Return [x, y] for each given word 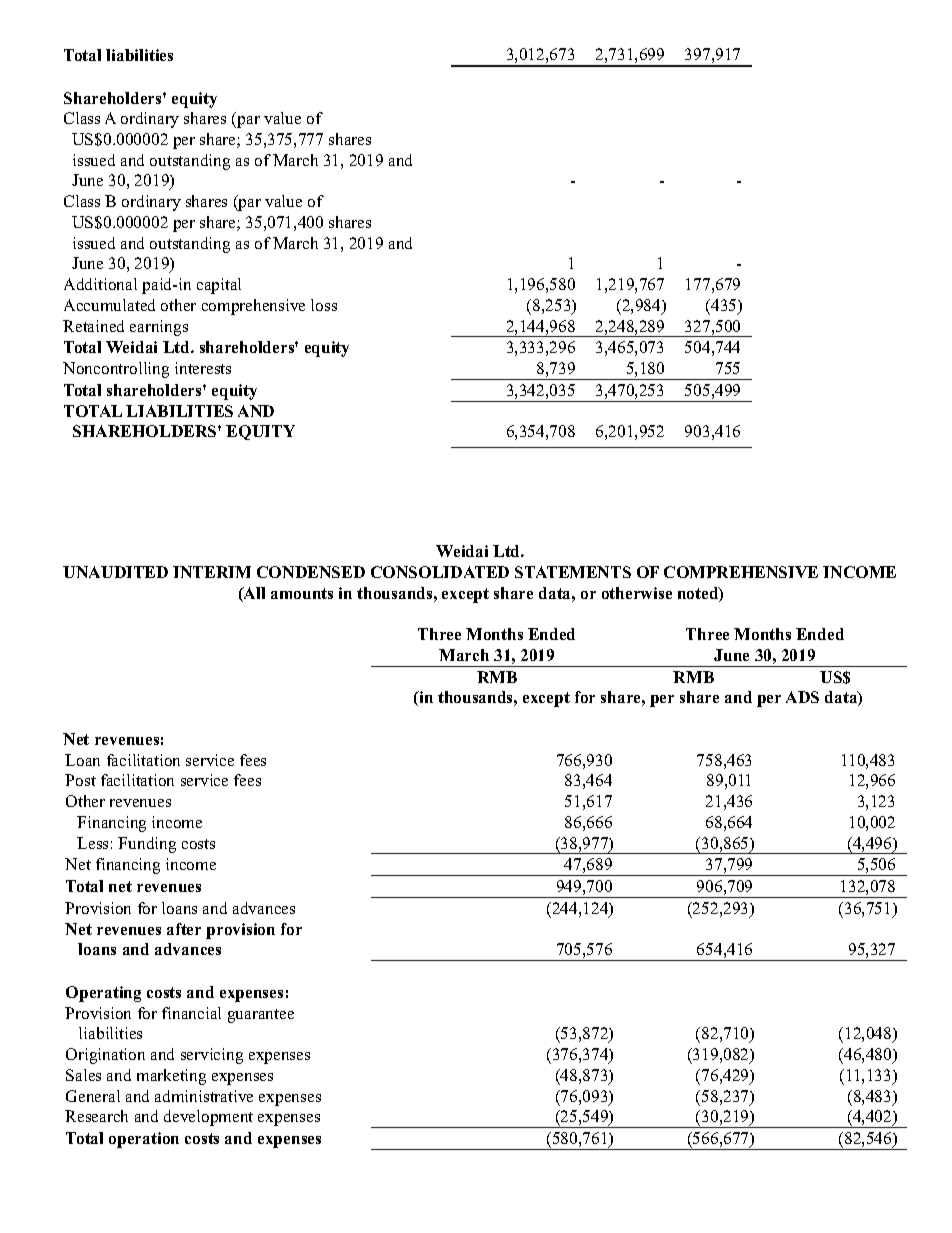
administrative [204, 1096]
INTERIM [212, 572]
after [184, 929]
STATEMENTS [573, 572]
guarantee [261, 1016]
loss [324, 305]
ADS [802, 697]
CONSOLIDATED [440, 572]
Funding [147, 845]
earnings [159, 328]
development [208, 1118]
